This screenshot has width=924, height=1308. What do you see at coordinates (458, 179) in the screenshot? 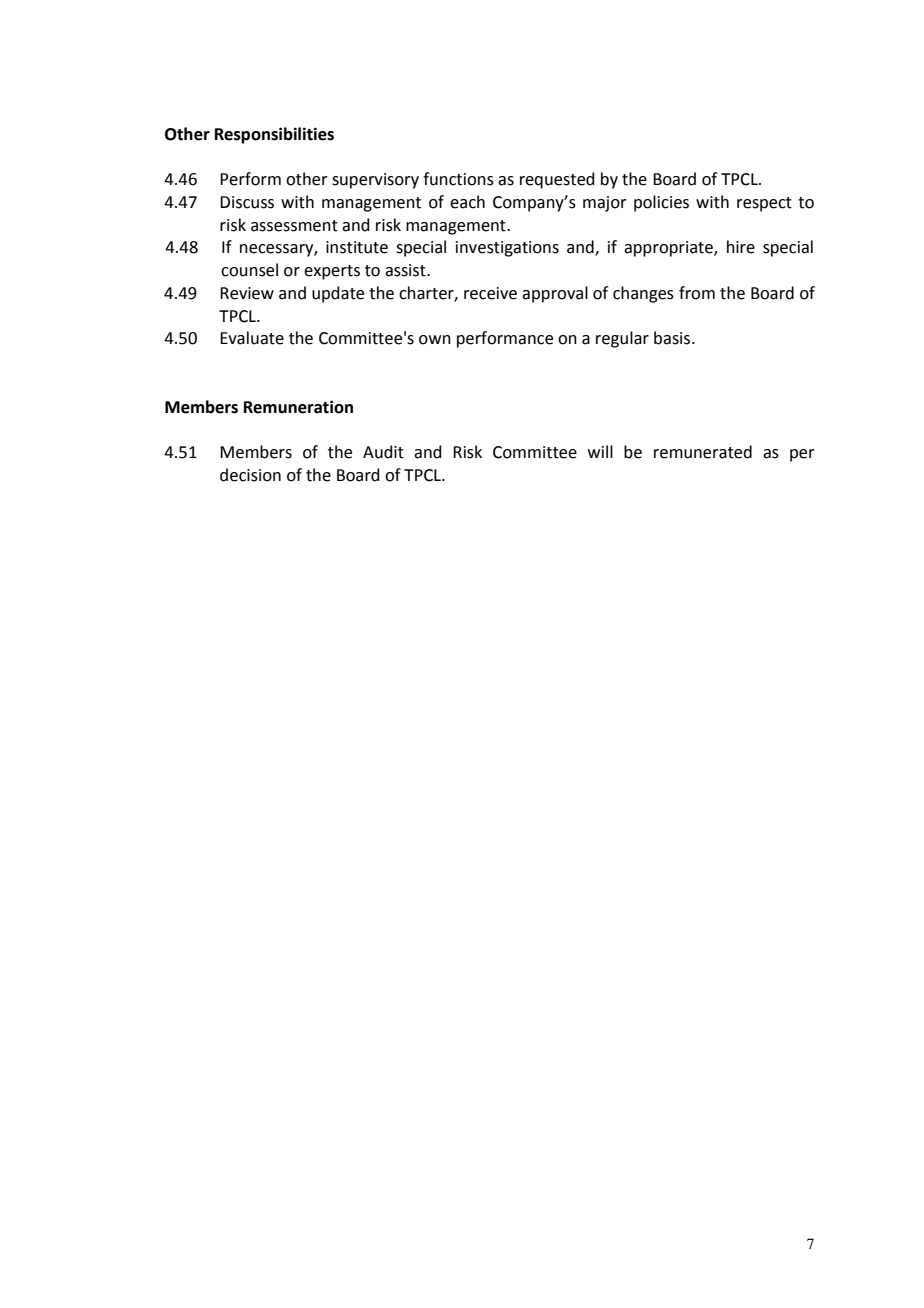
I see `functions` at bounding box center [458, 179].
